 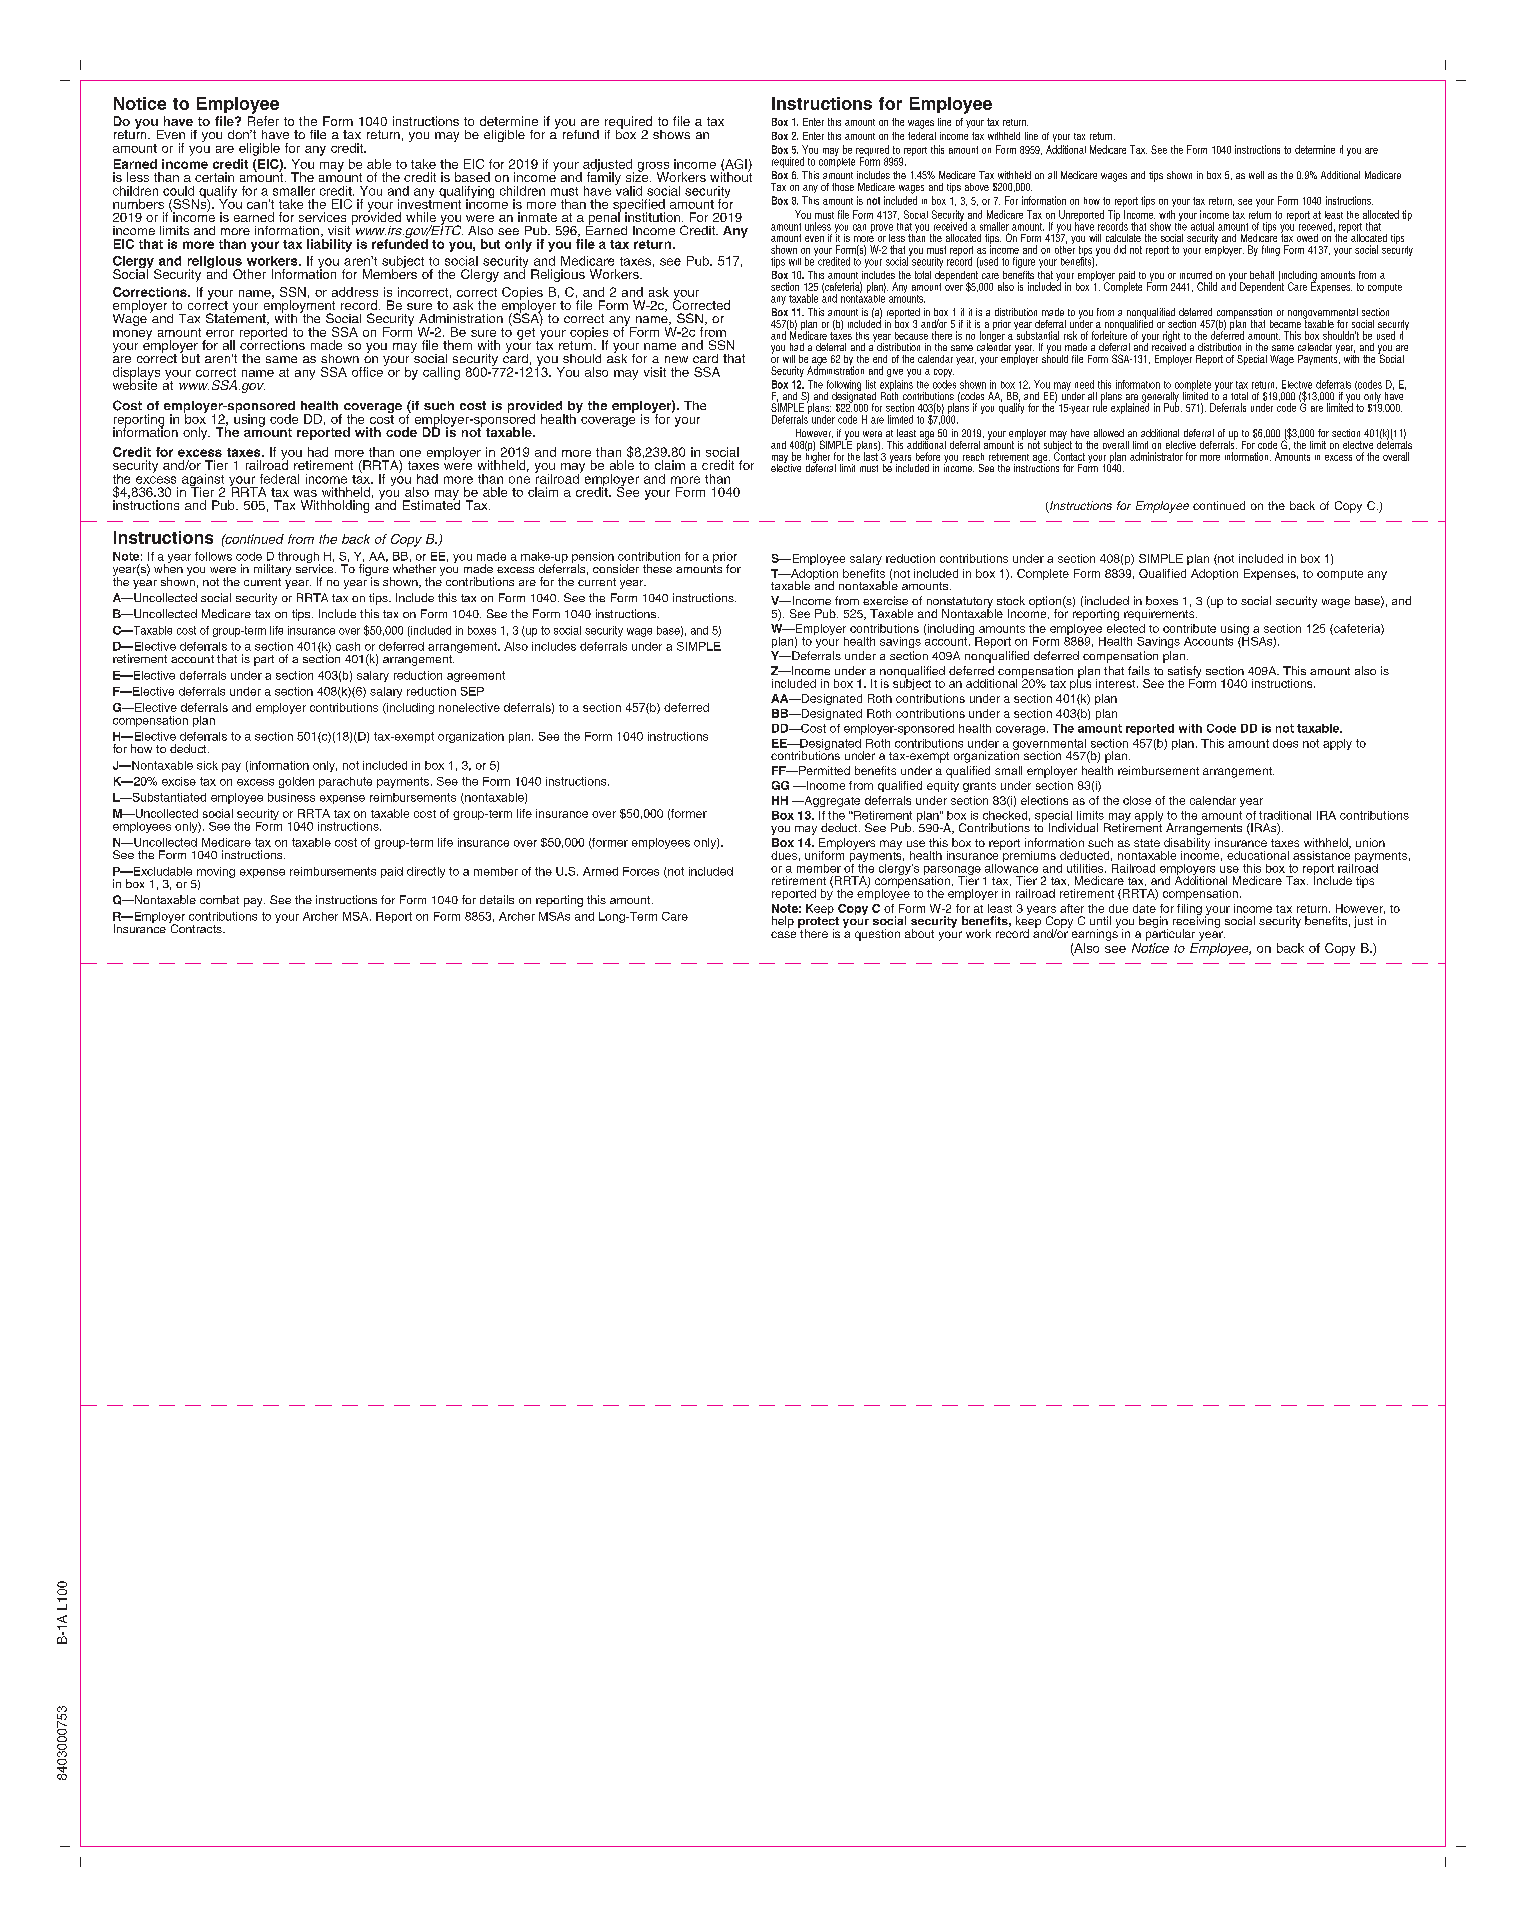 What do you see at coordinates (911, 336) in the image?
I see `because` at bounding box center [911, 336].
